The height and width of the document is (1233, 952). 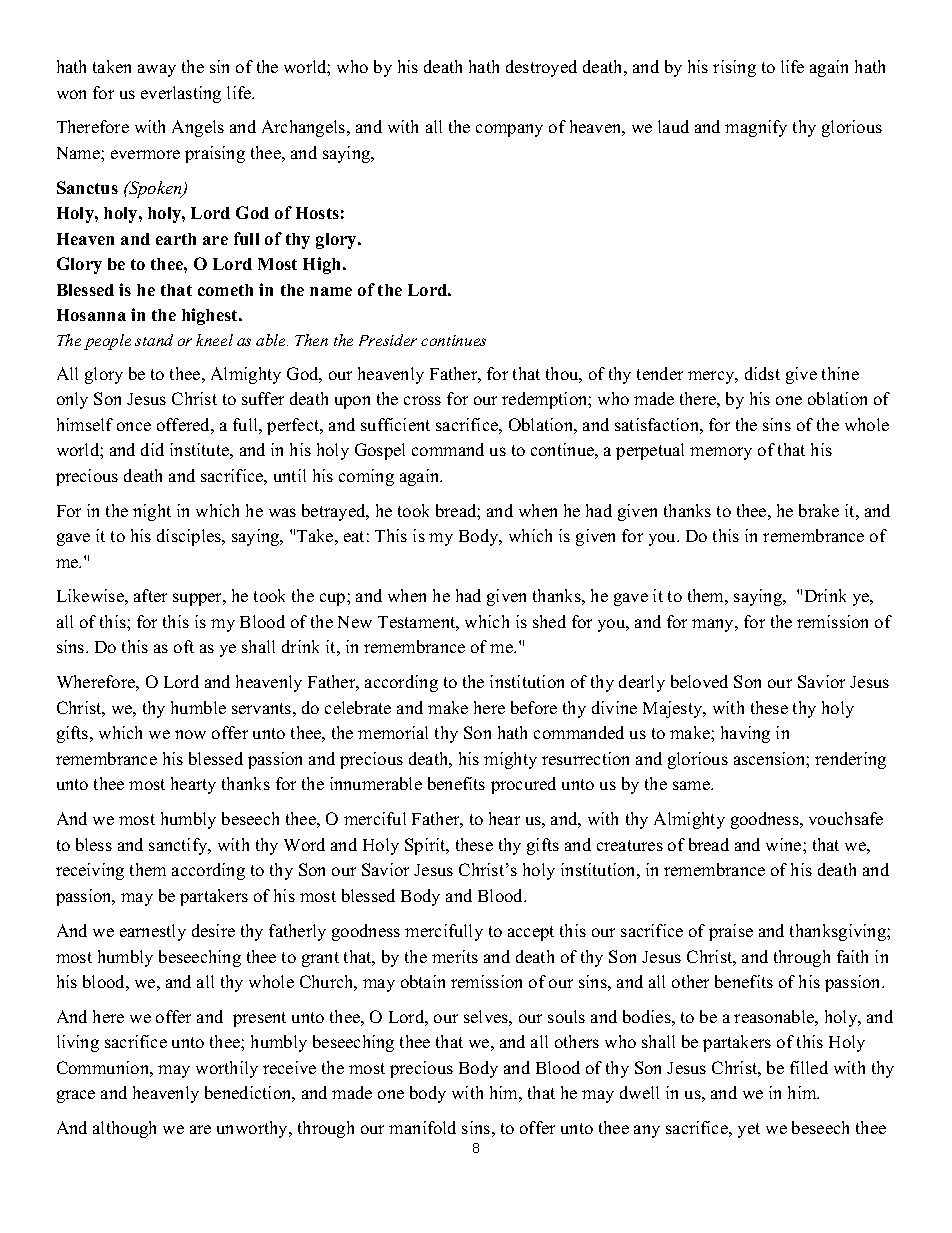 I want to click on thine, so click(x=840, y=373).
